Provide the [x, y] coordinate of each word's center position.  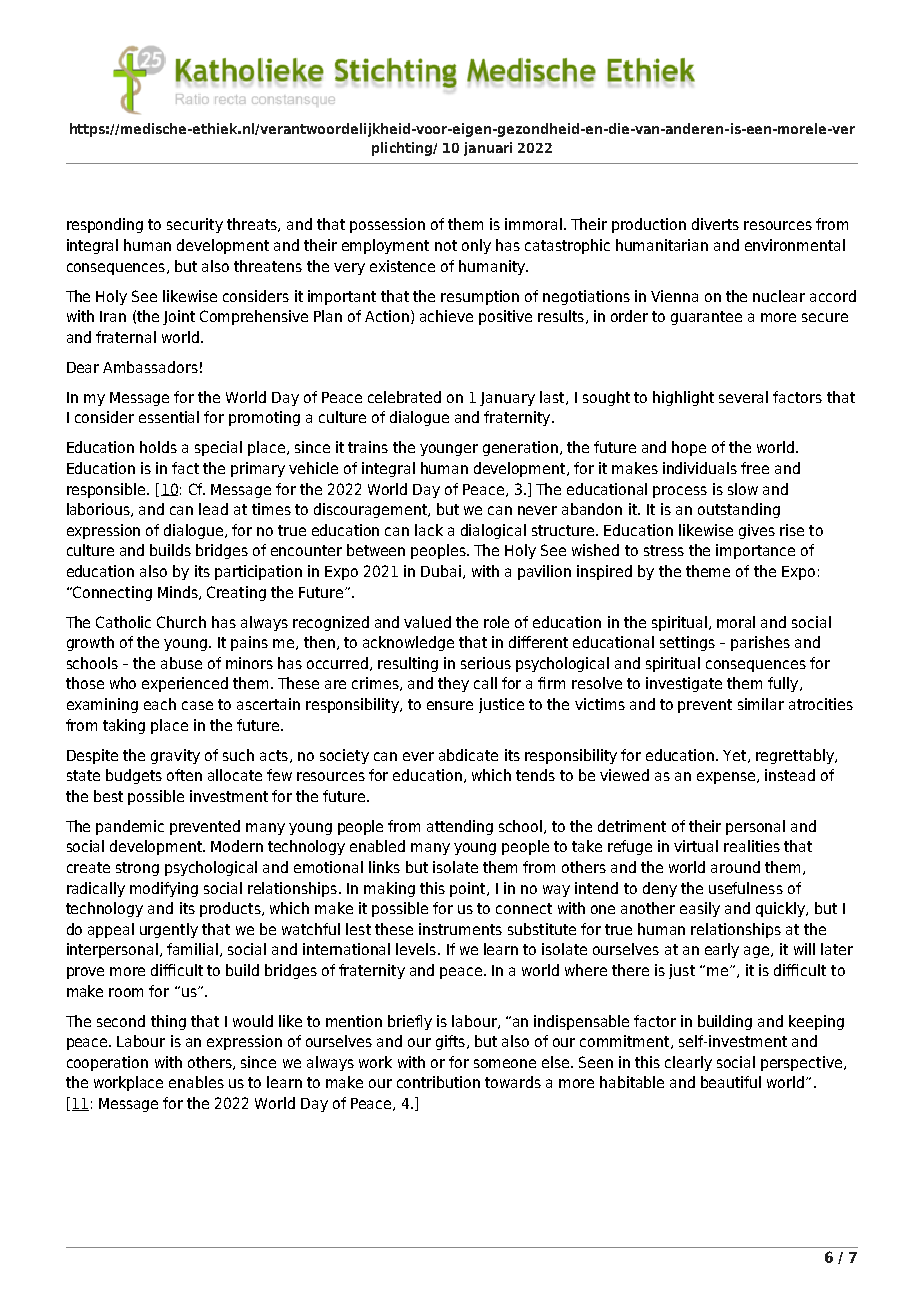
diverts [715, 224]
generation [520, 448]
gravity [175, 756]
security [195, 225]
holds [158, 447]
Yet [736, 756]
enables [196, 1082]
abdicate [468, 755]
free [755, 468]
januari [488, 149]
